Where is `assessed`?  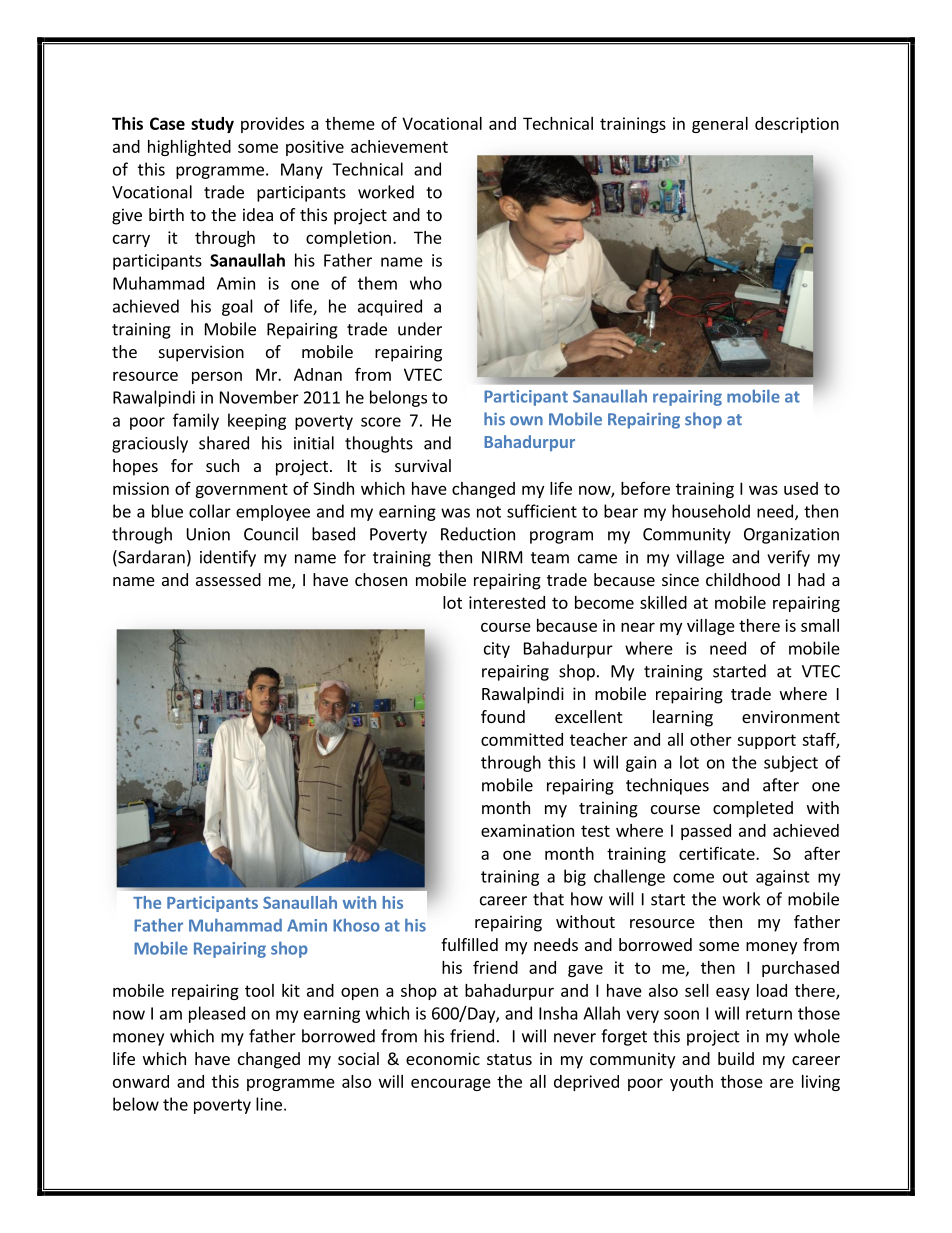
assessed is located at coordinates (228, 579).
